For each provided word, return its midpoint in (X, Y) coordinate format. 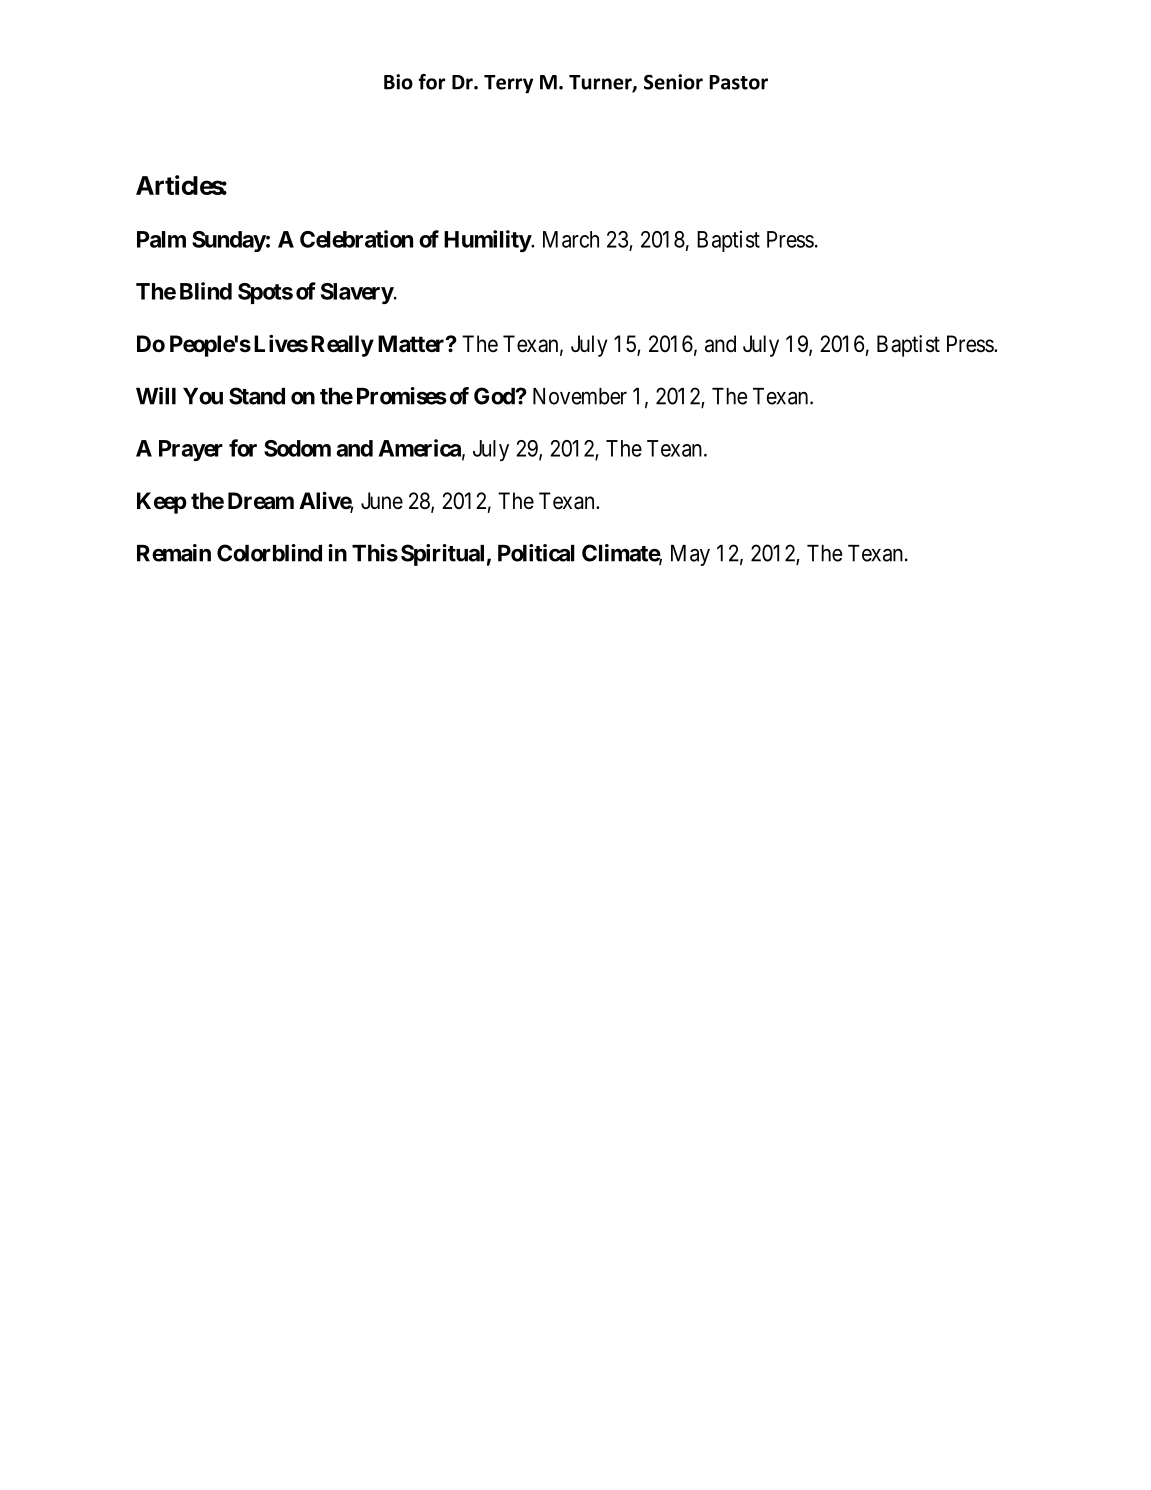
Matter (412, 344)
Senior (673, 82)
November (580, 396)
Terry (508, 84)
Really (342, 346)
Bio (398, 82)
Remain (174, 553)
